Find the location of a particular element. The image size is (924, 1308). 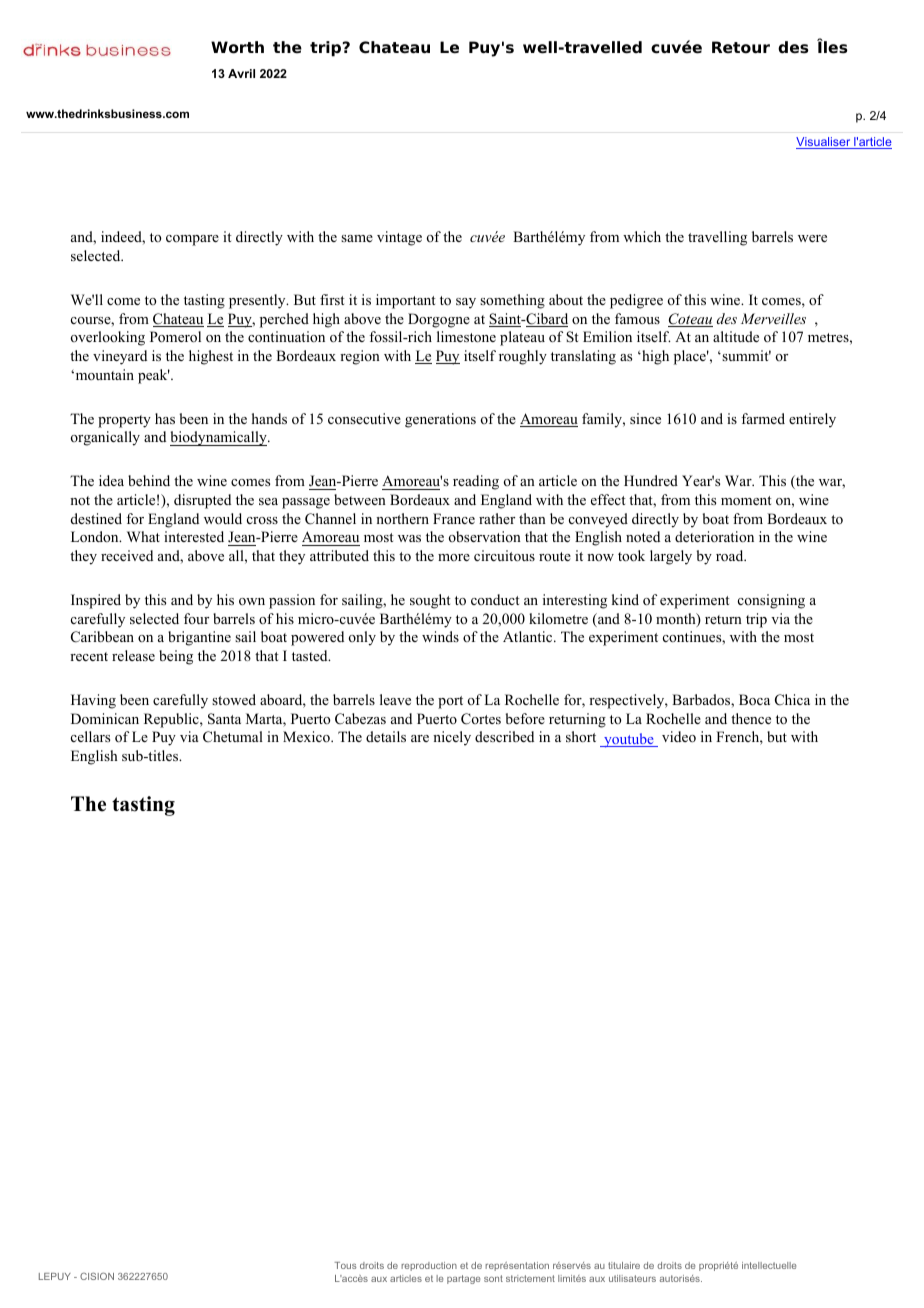

Santa is located at coordinates (224, 719).
